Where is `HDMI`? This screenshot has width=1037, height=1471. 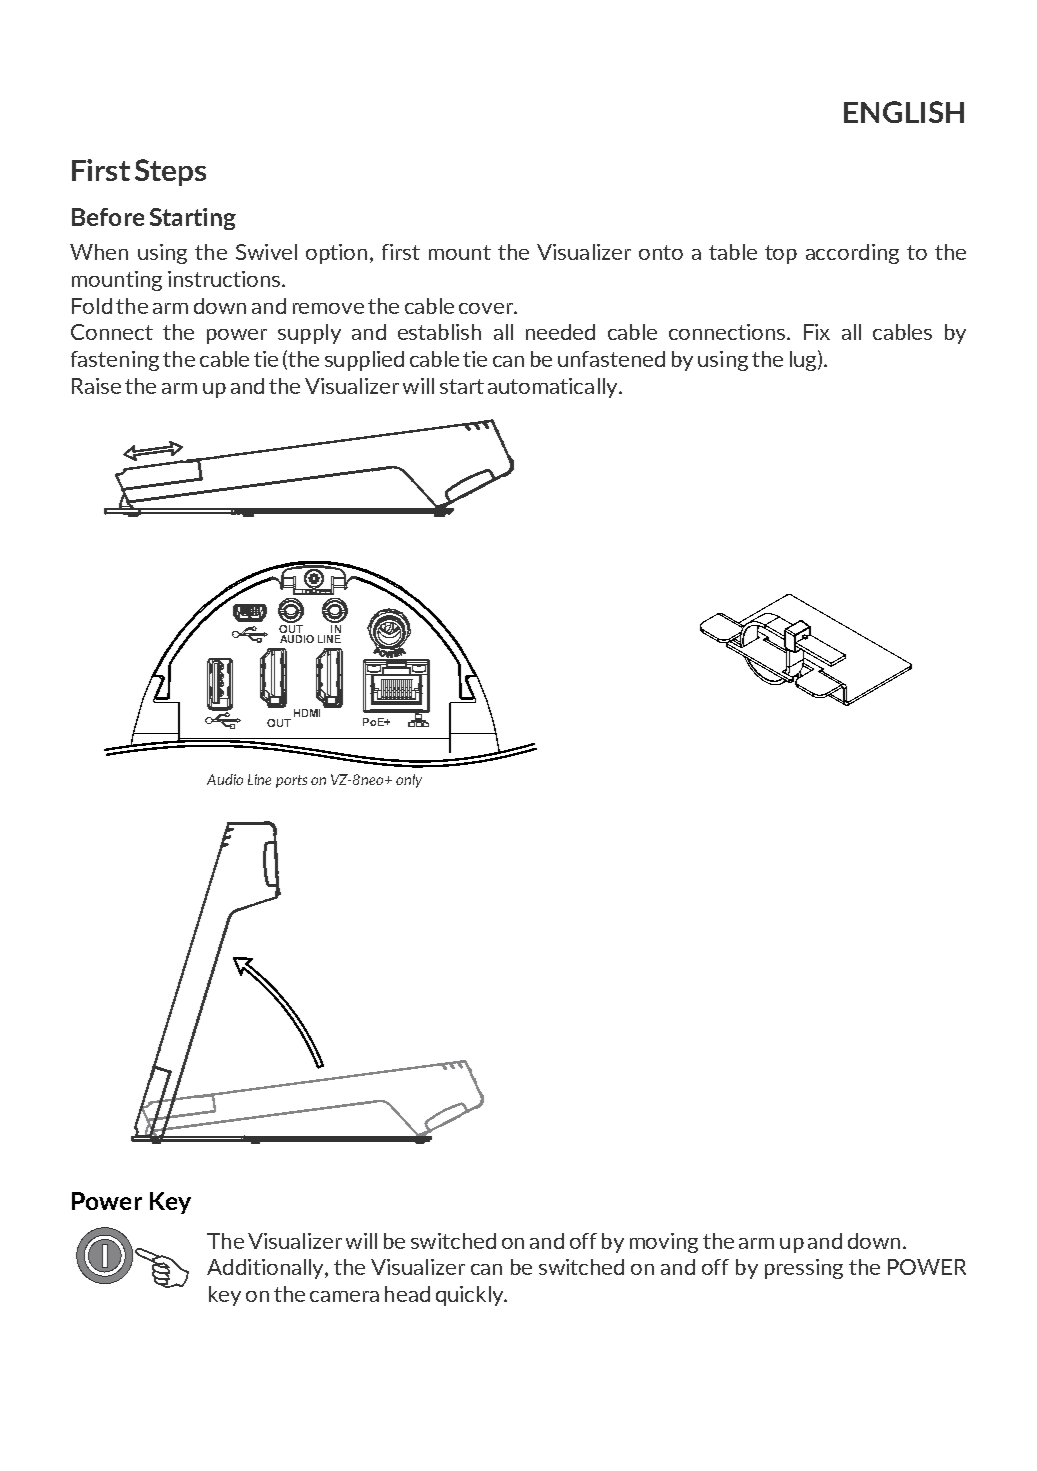 HDMI is located at coordinates (307, 713).
